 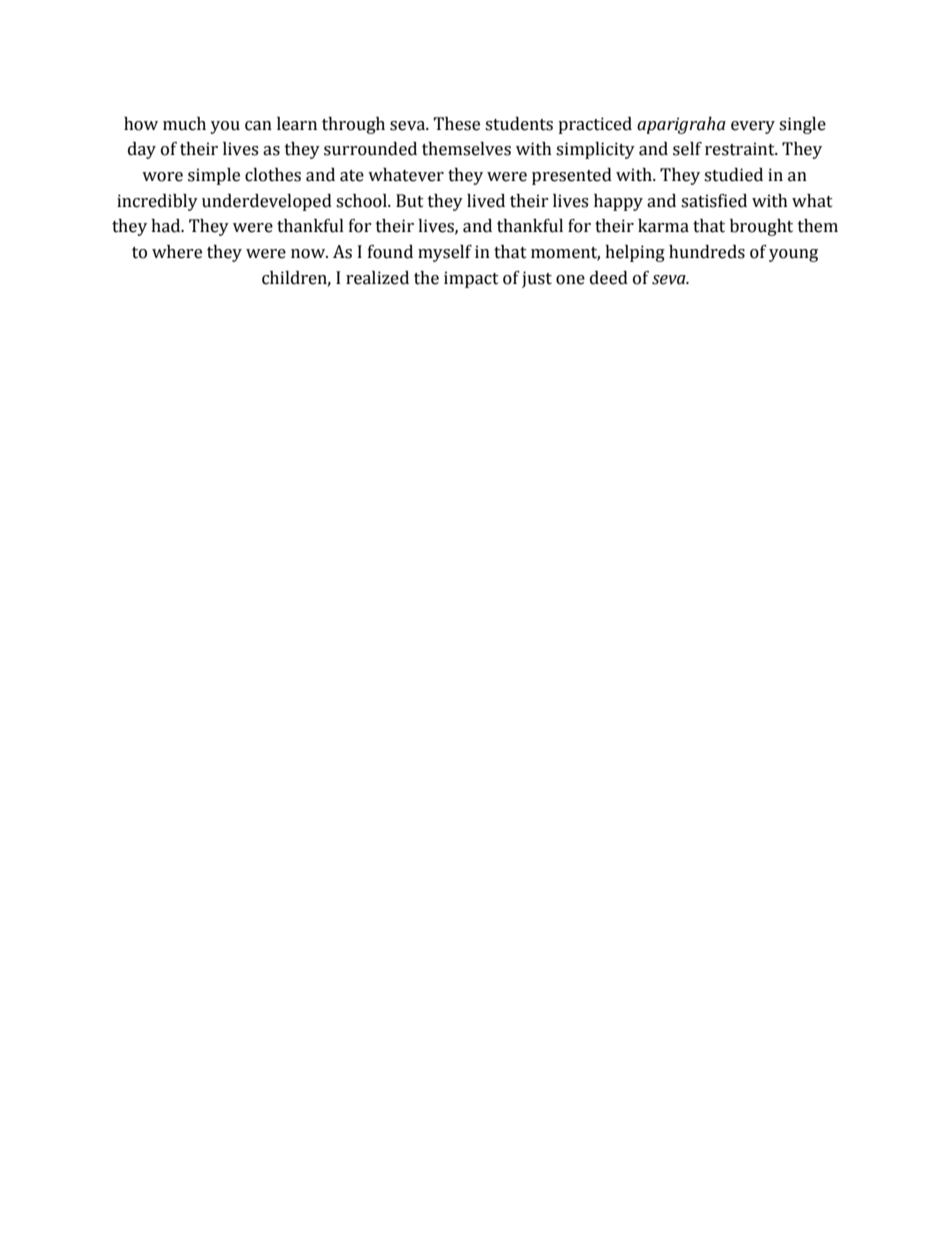 What do you see at coordinates (733, 175) in the screenshot?
I see `studied` at bounding box center [733, 175].
